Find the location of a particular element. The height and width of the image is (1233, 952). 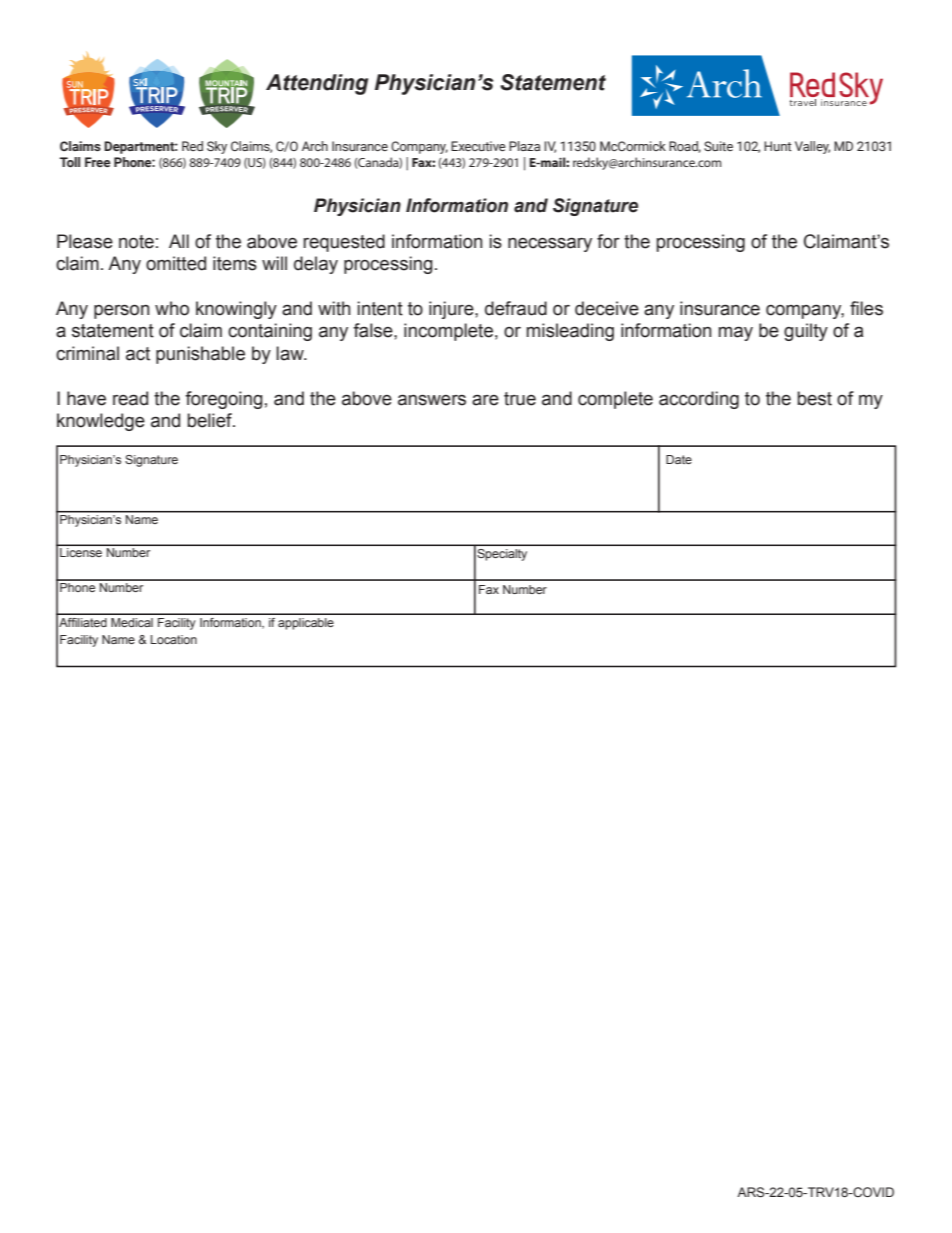

Date is located at coordinates (679, 459).
